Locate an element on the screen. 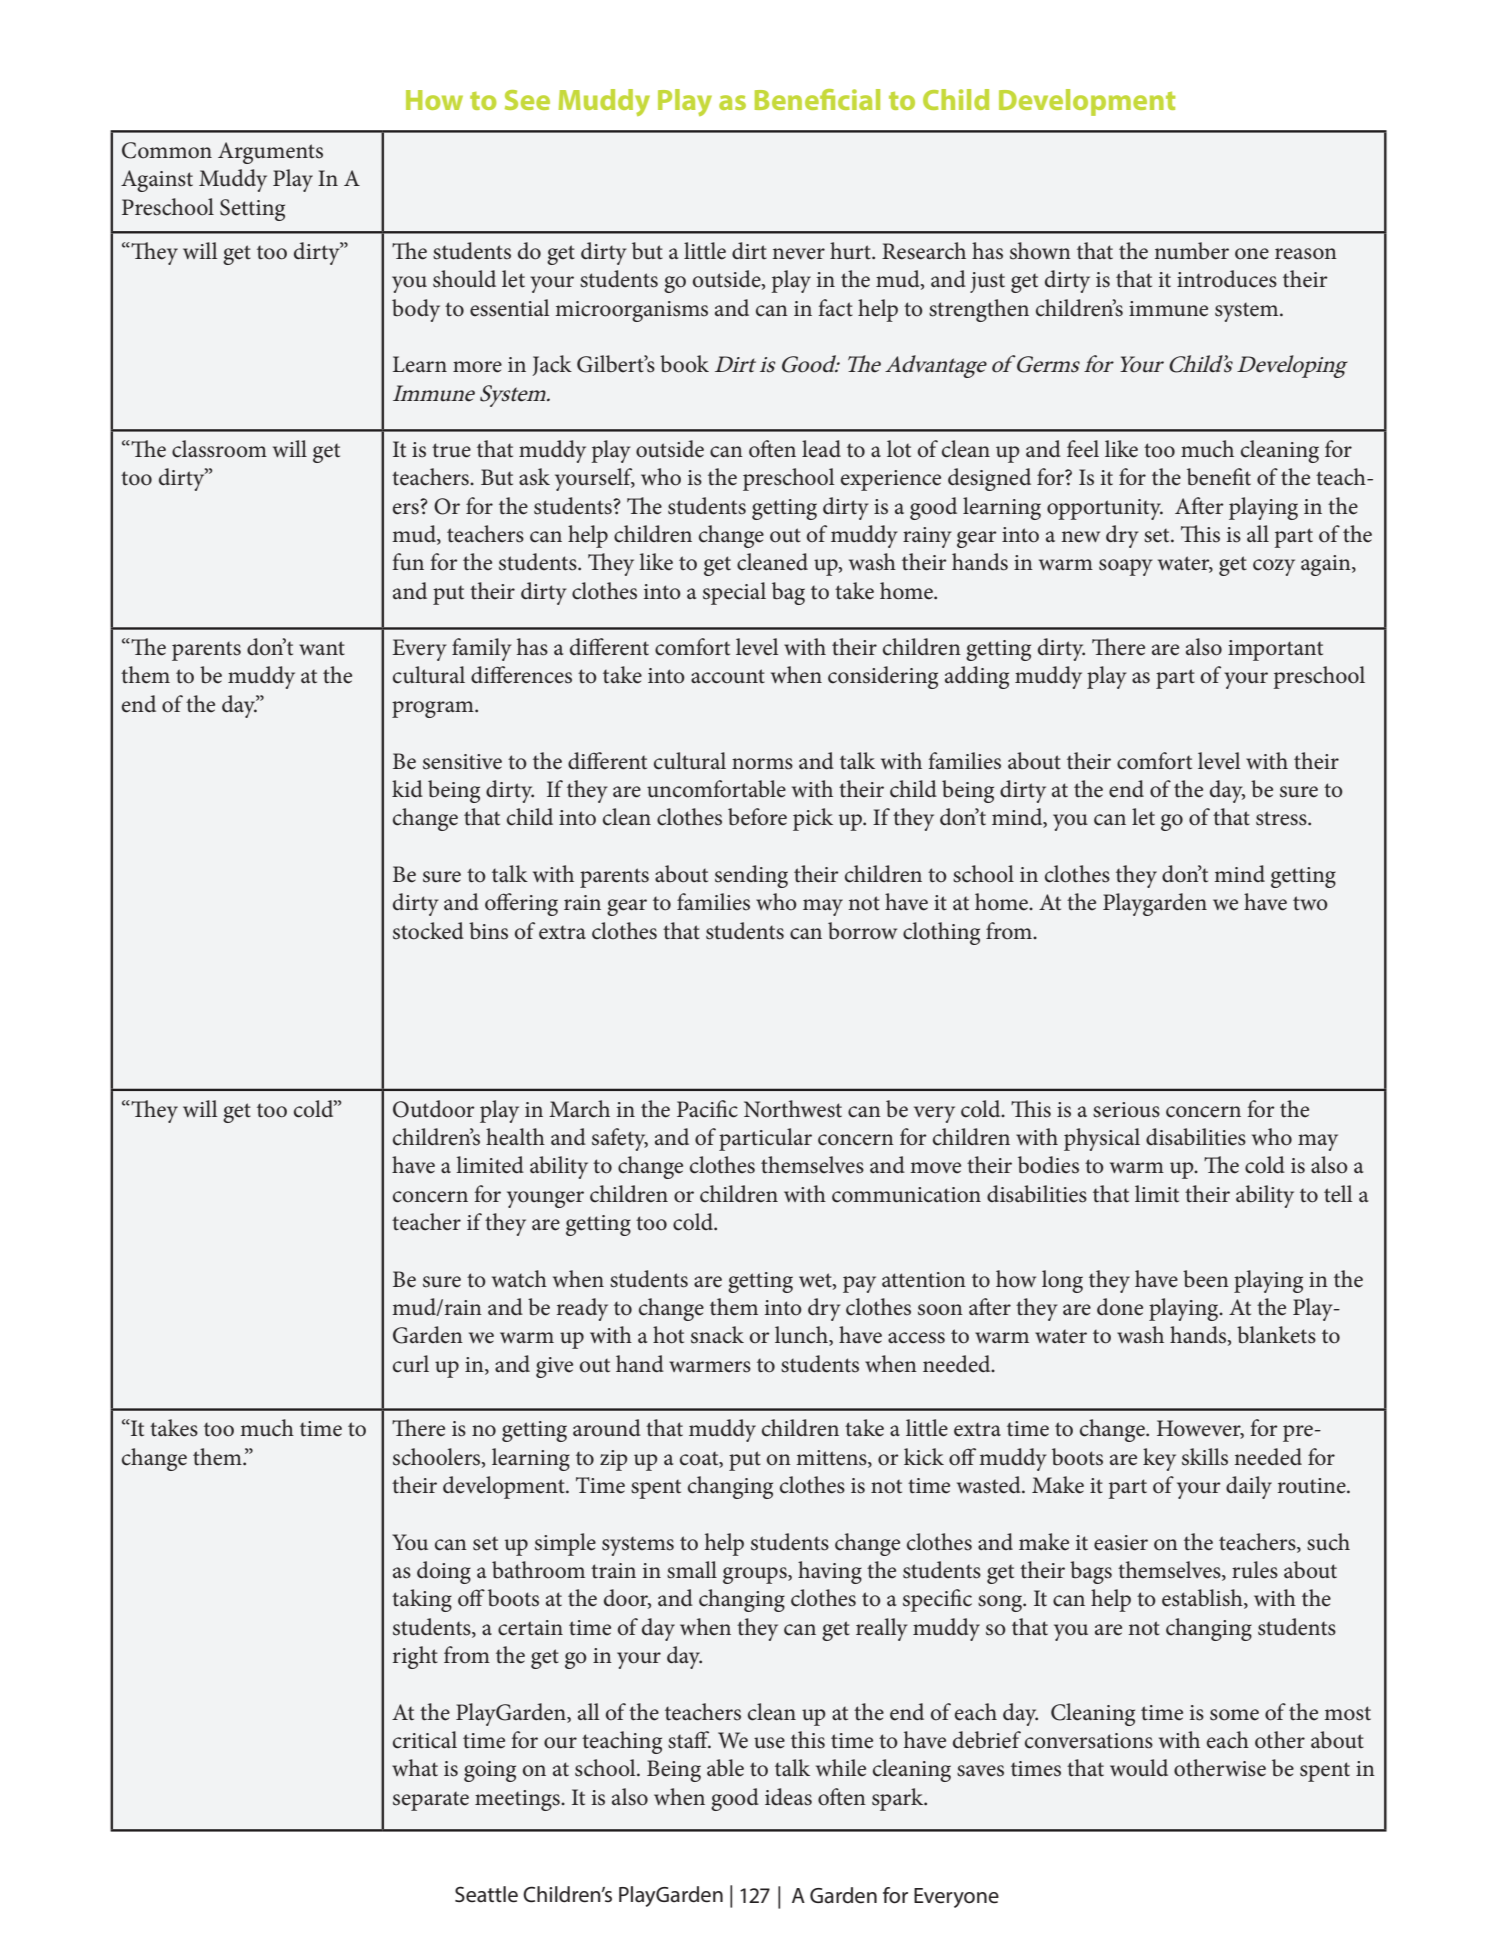 The width and height of the screenshot is (1512, 1957). Beneficial is located at coordinates (817, 99).
